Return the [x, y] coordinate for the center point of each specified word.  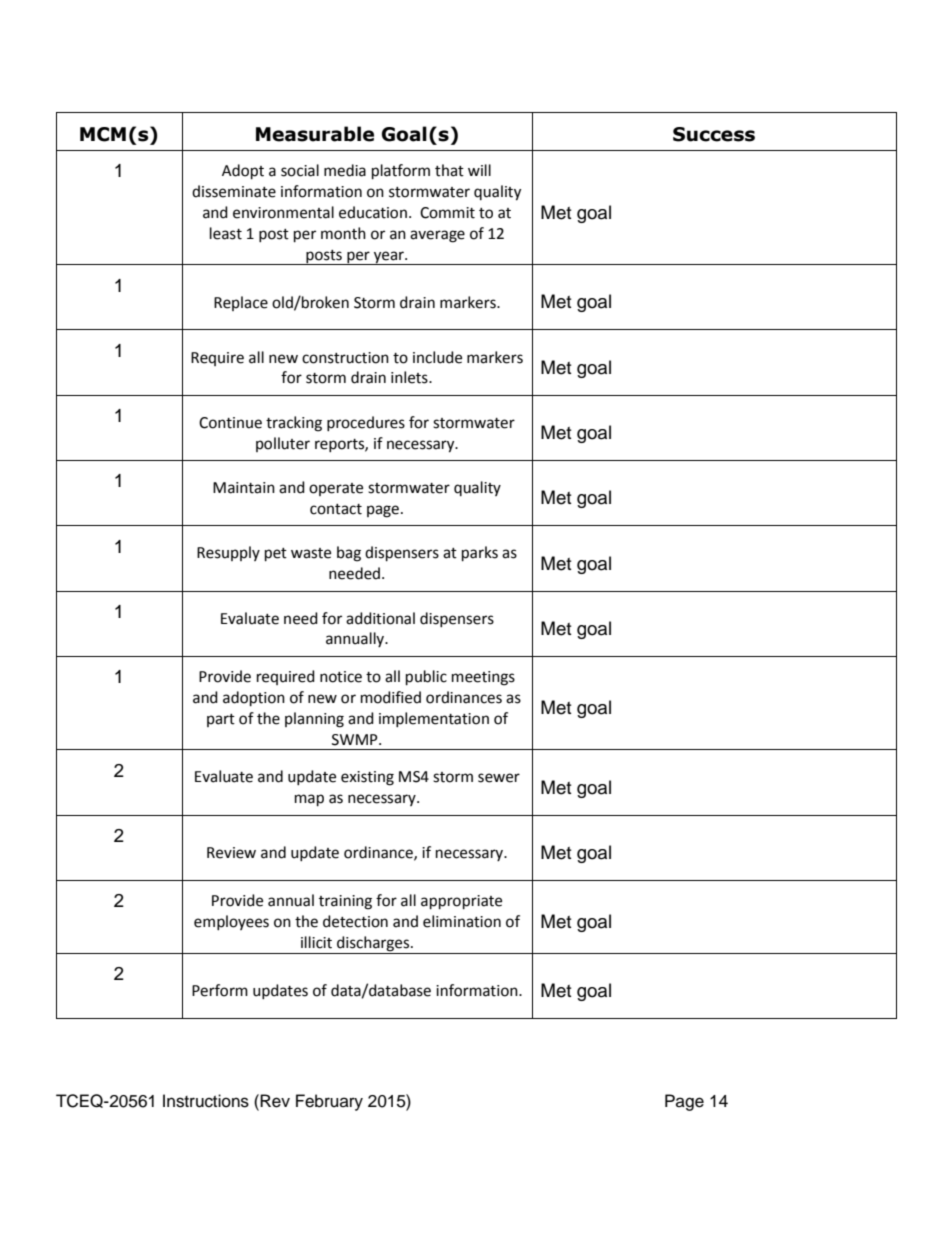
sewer [499, 778]
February [329, 1102]
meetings [483, 678]
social [300, 170]
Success [714, 134]
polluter [283, 444]
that [449, 170]
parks [480, 554]
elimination [462, 921]
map [309, 800]
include [437, 357]
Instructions [206, 1101]
